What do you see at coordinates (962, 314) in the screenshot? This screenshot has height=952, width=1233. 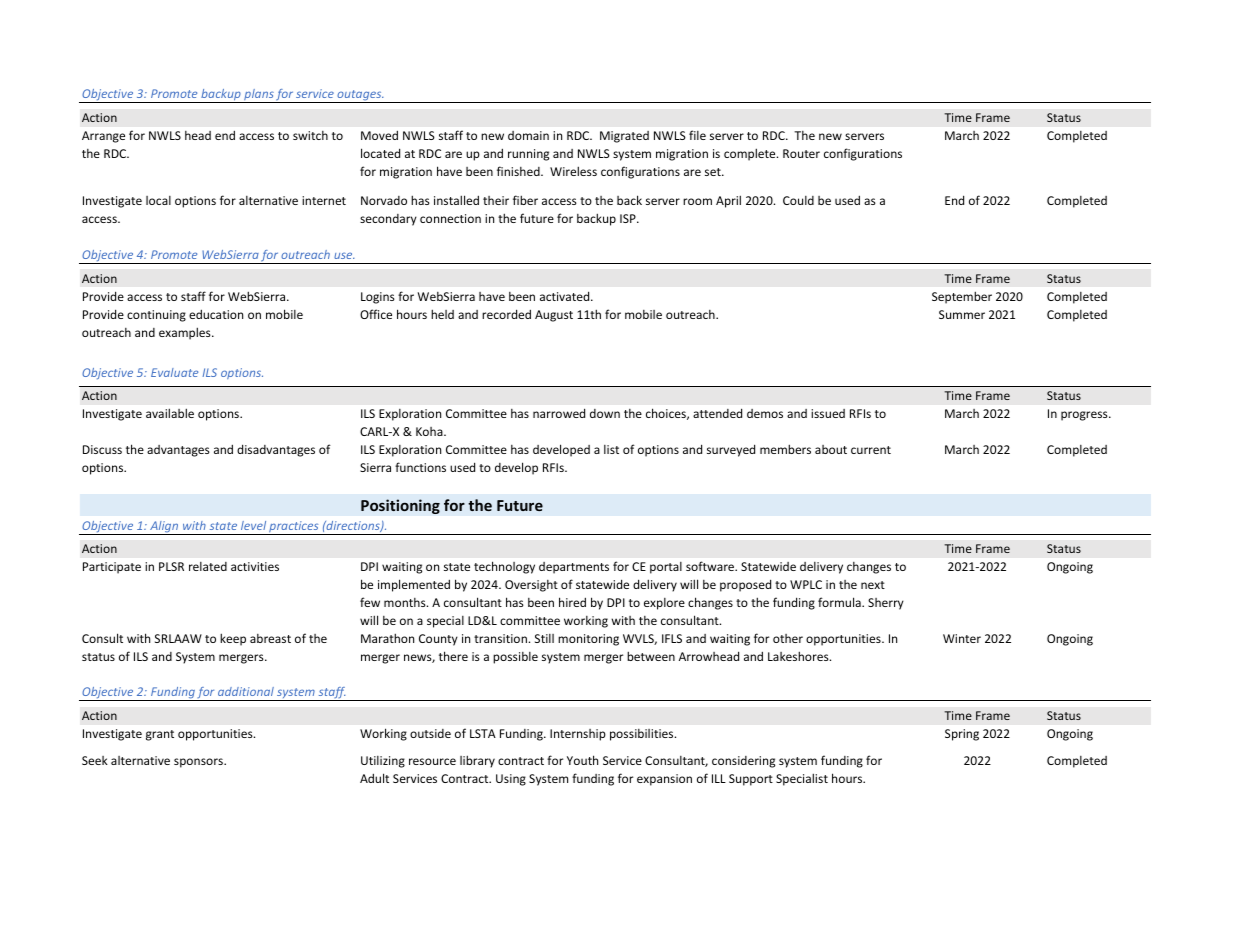 I see `Summer` at bounding box center [962, 314].
